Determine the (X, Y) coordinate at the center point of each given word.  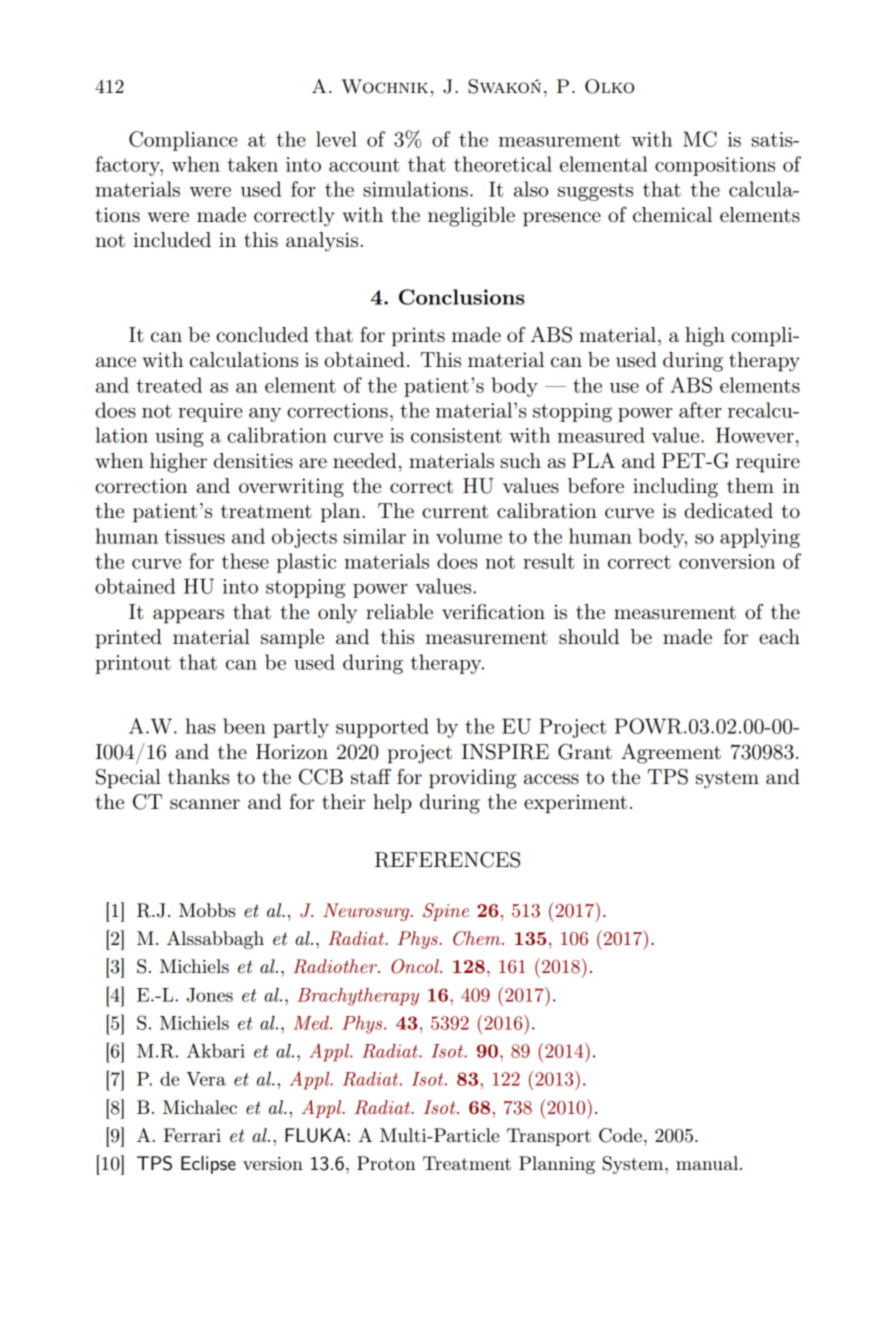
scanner (205, 804)
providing (472, 779)
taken (252, 164)
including (675, 488)
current (455, 511)
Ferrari (192, 1135)
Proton (386, 1163)
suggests (595, 192)
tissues (195, 536)
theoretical (503, 164)
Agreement (671, 753)
